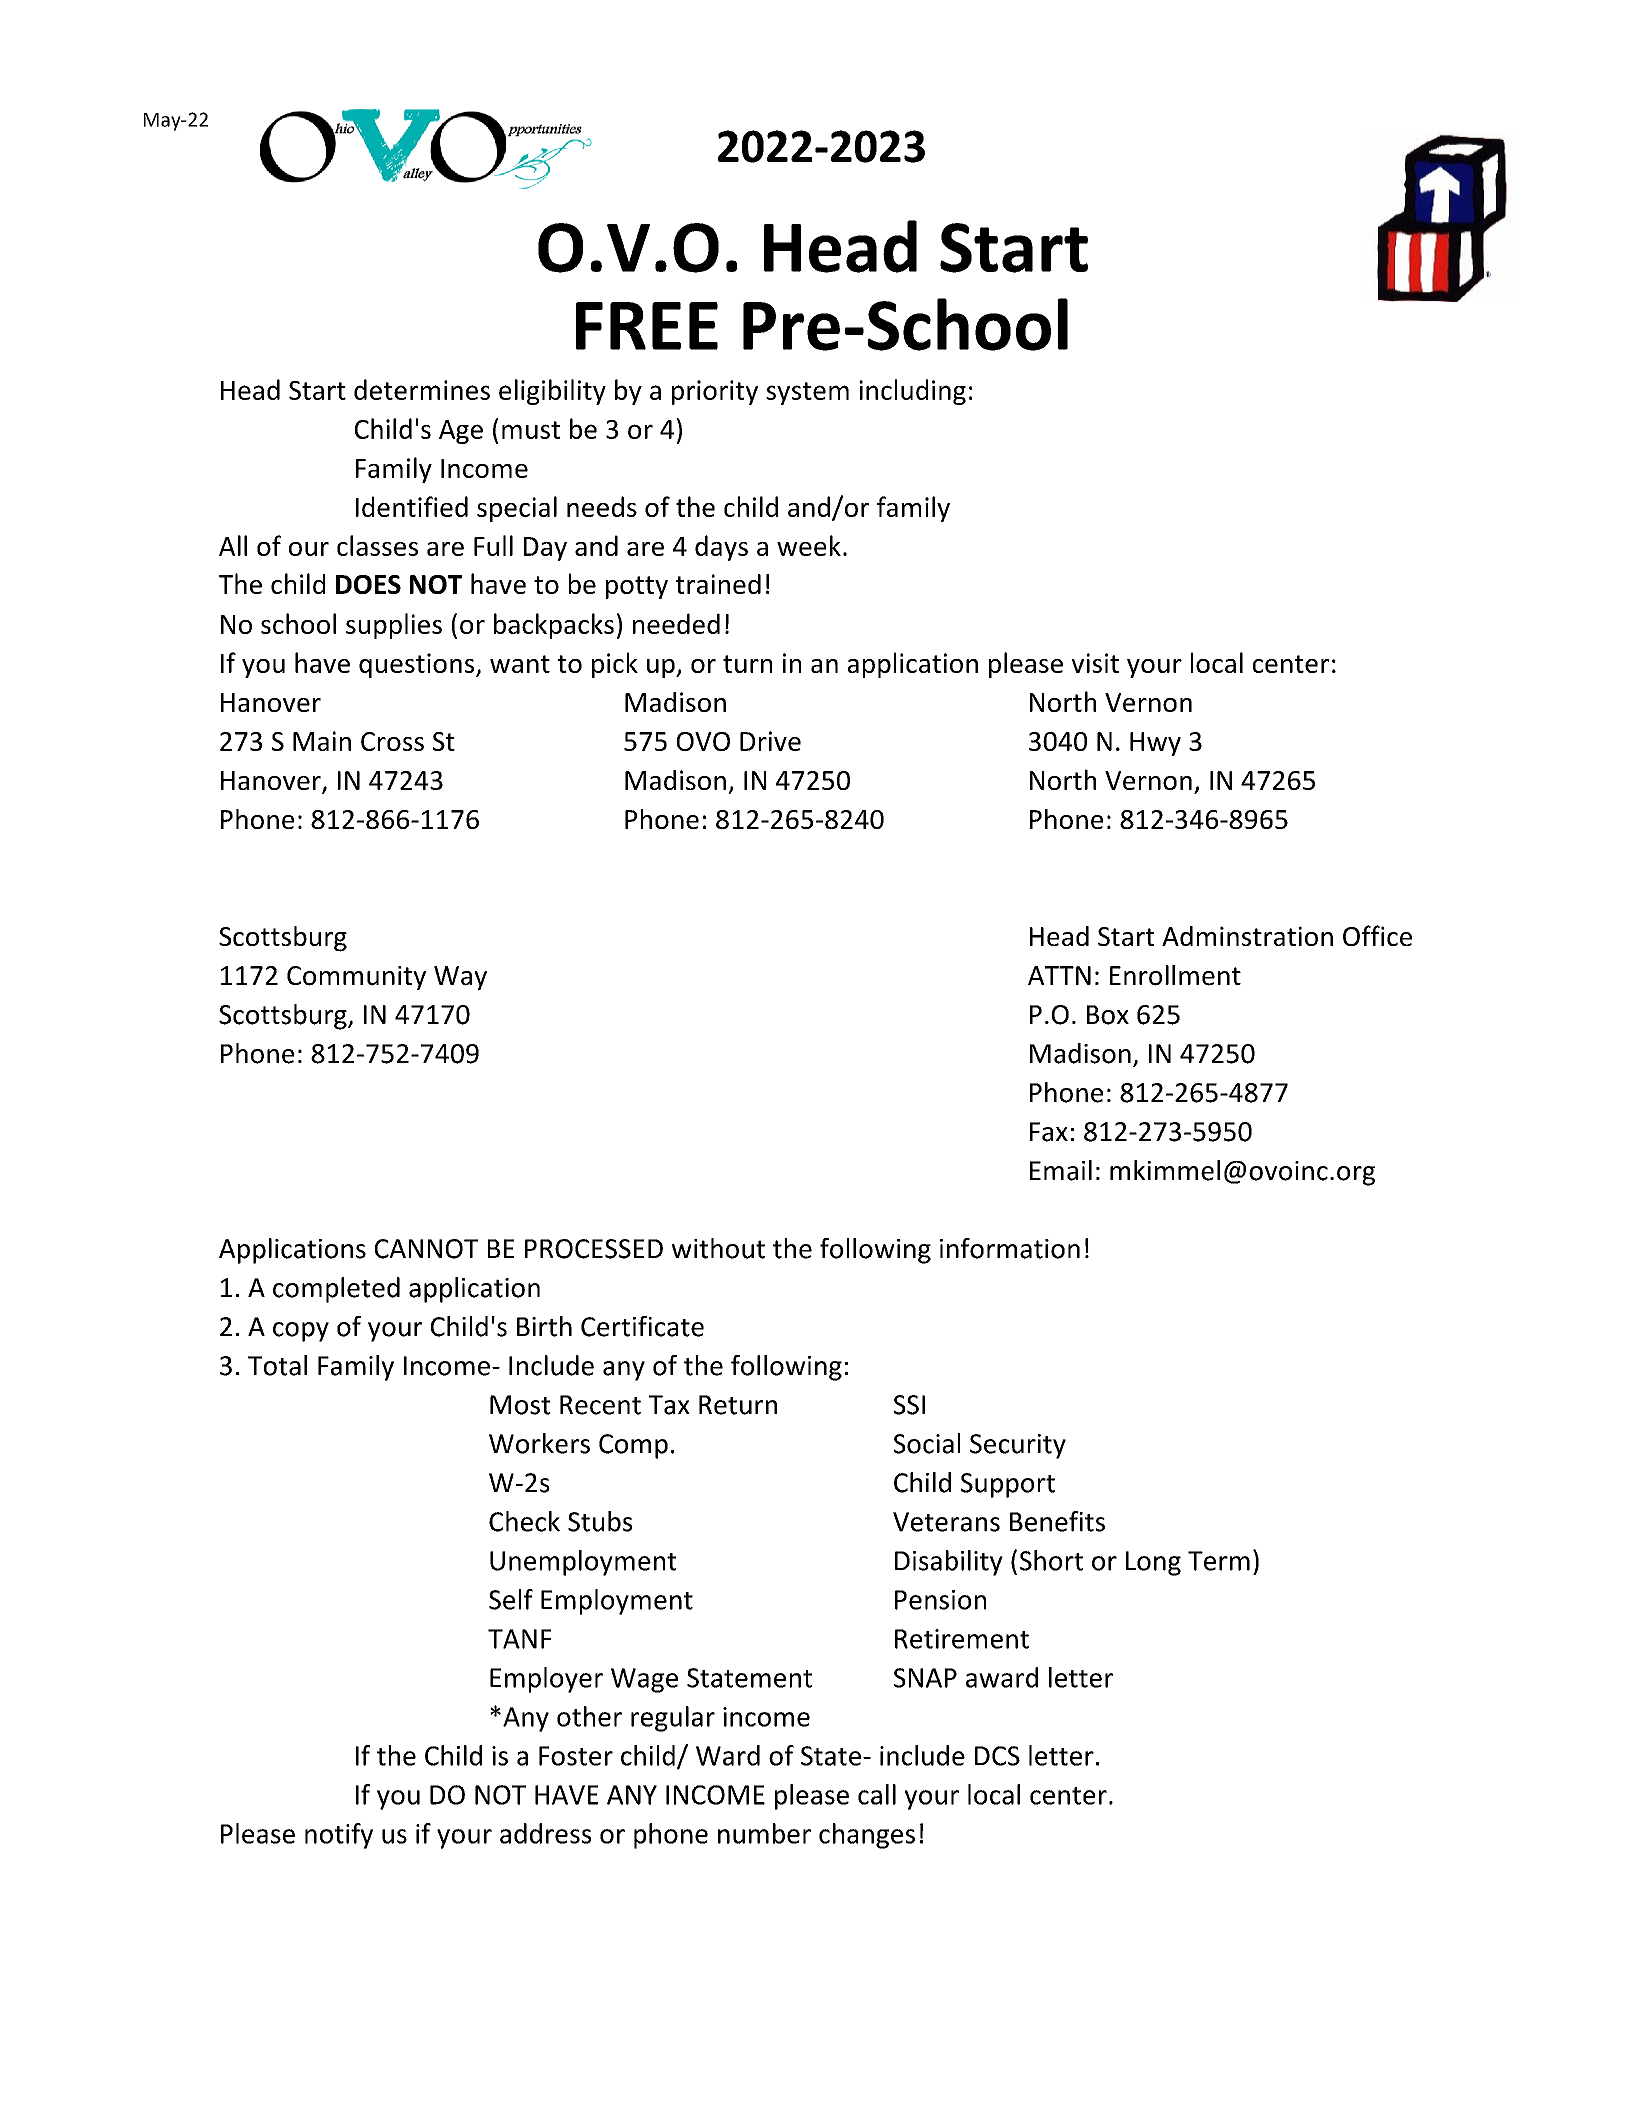 The image size is (1645, 2128). What do you see at coordinates (1049, 1132) in the image?
I see `Fax` at bounding box center [1049, 1132].
